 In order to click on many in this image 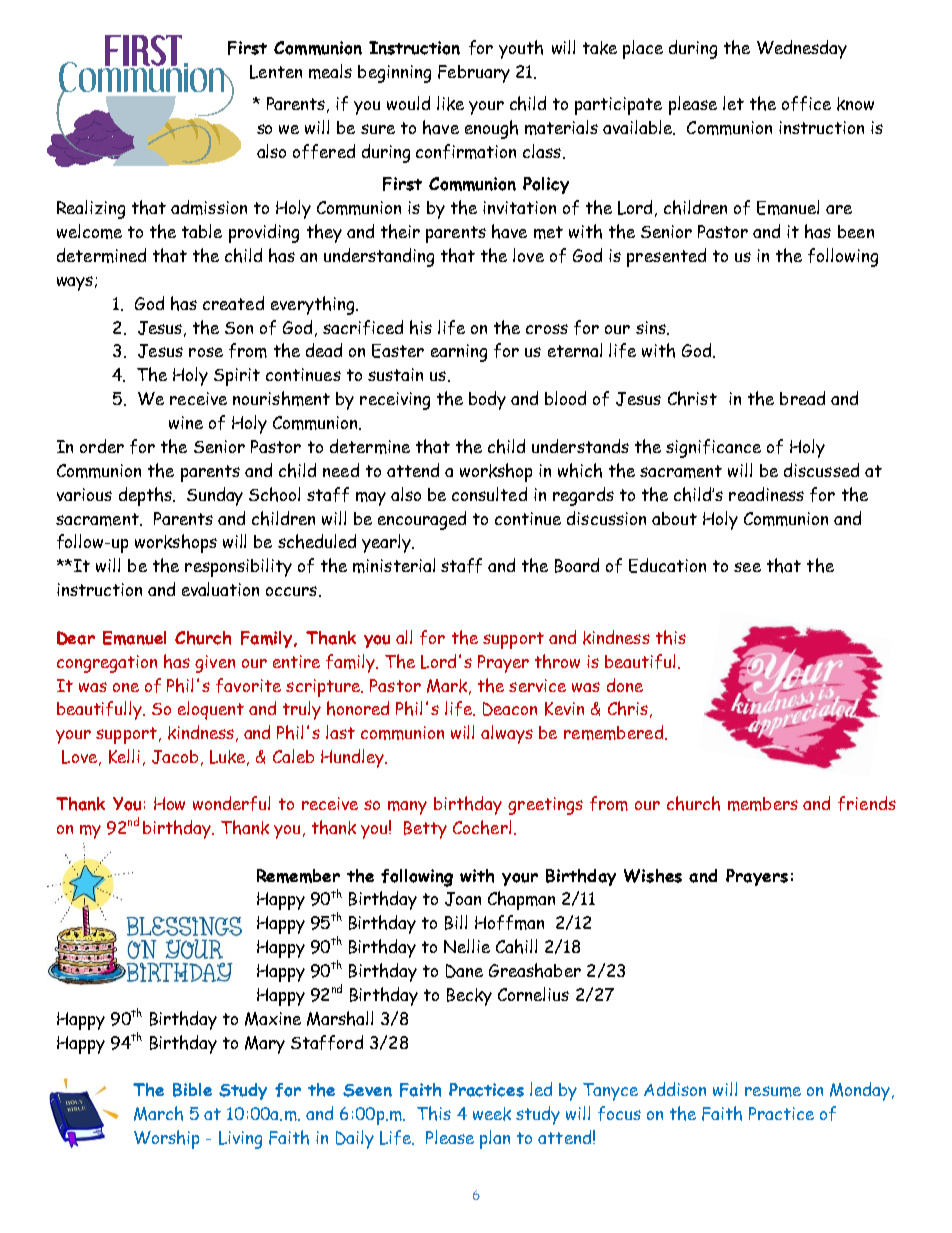, I will do `click(407, 808)`.
